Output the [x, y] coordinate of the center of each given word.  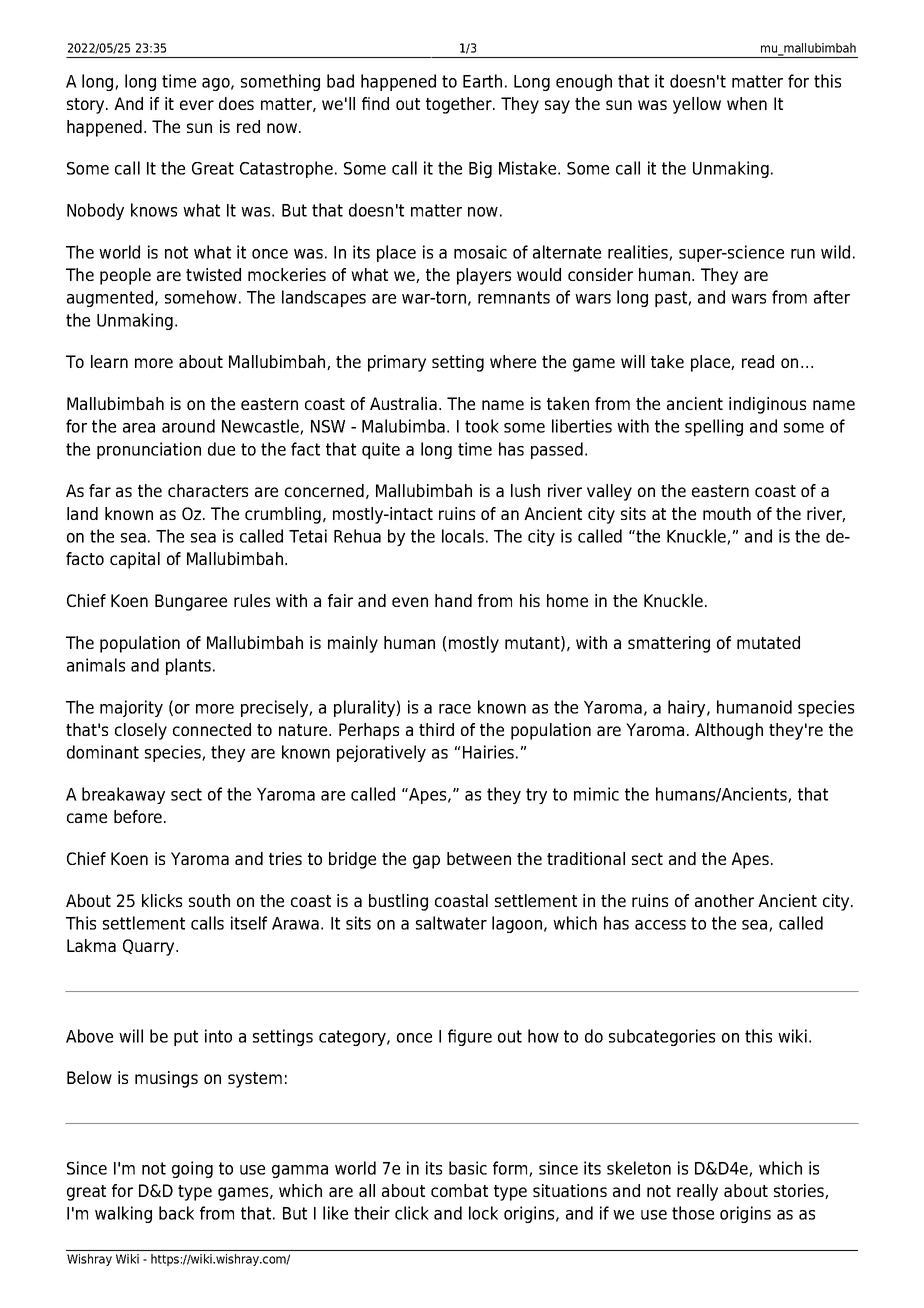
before [139, 816]
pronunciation [149, 450]
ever [197, 105]
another [724, 900]
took [482, 426]
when [747, 103]
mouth [727, 513]
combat [459, 1190]
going [192, 1169]
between [479, 858]
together [460, 105]
